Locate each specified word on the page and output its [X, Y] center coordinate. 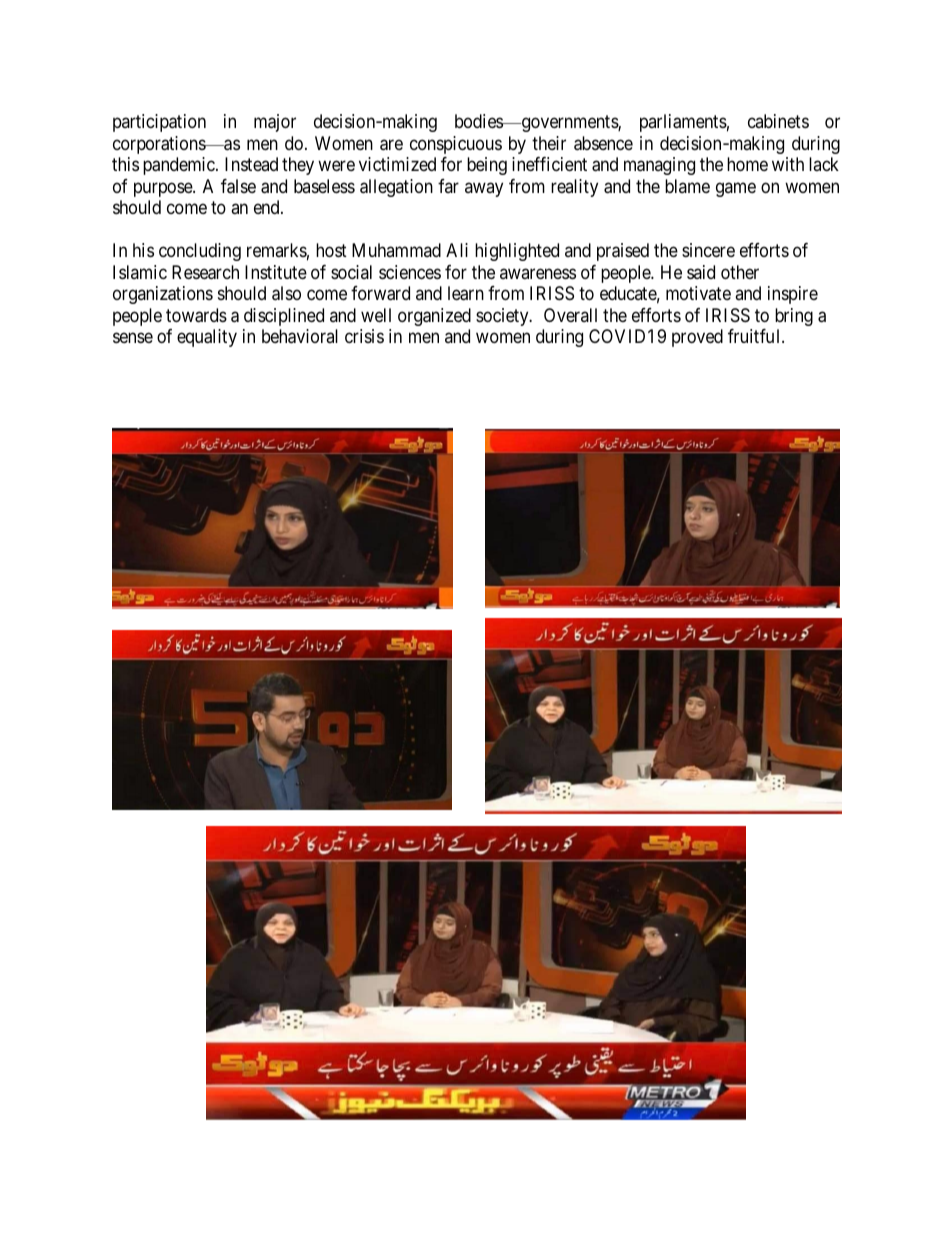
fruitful [755, 336]
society [503, 317]
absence [603, 143]
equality [207, 338]
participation [159, 123]
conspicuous [456, 145]
